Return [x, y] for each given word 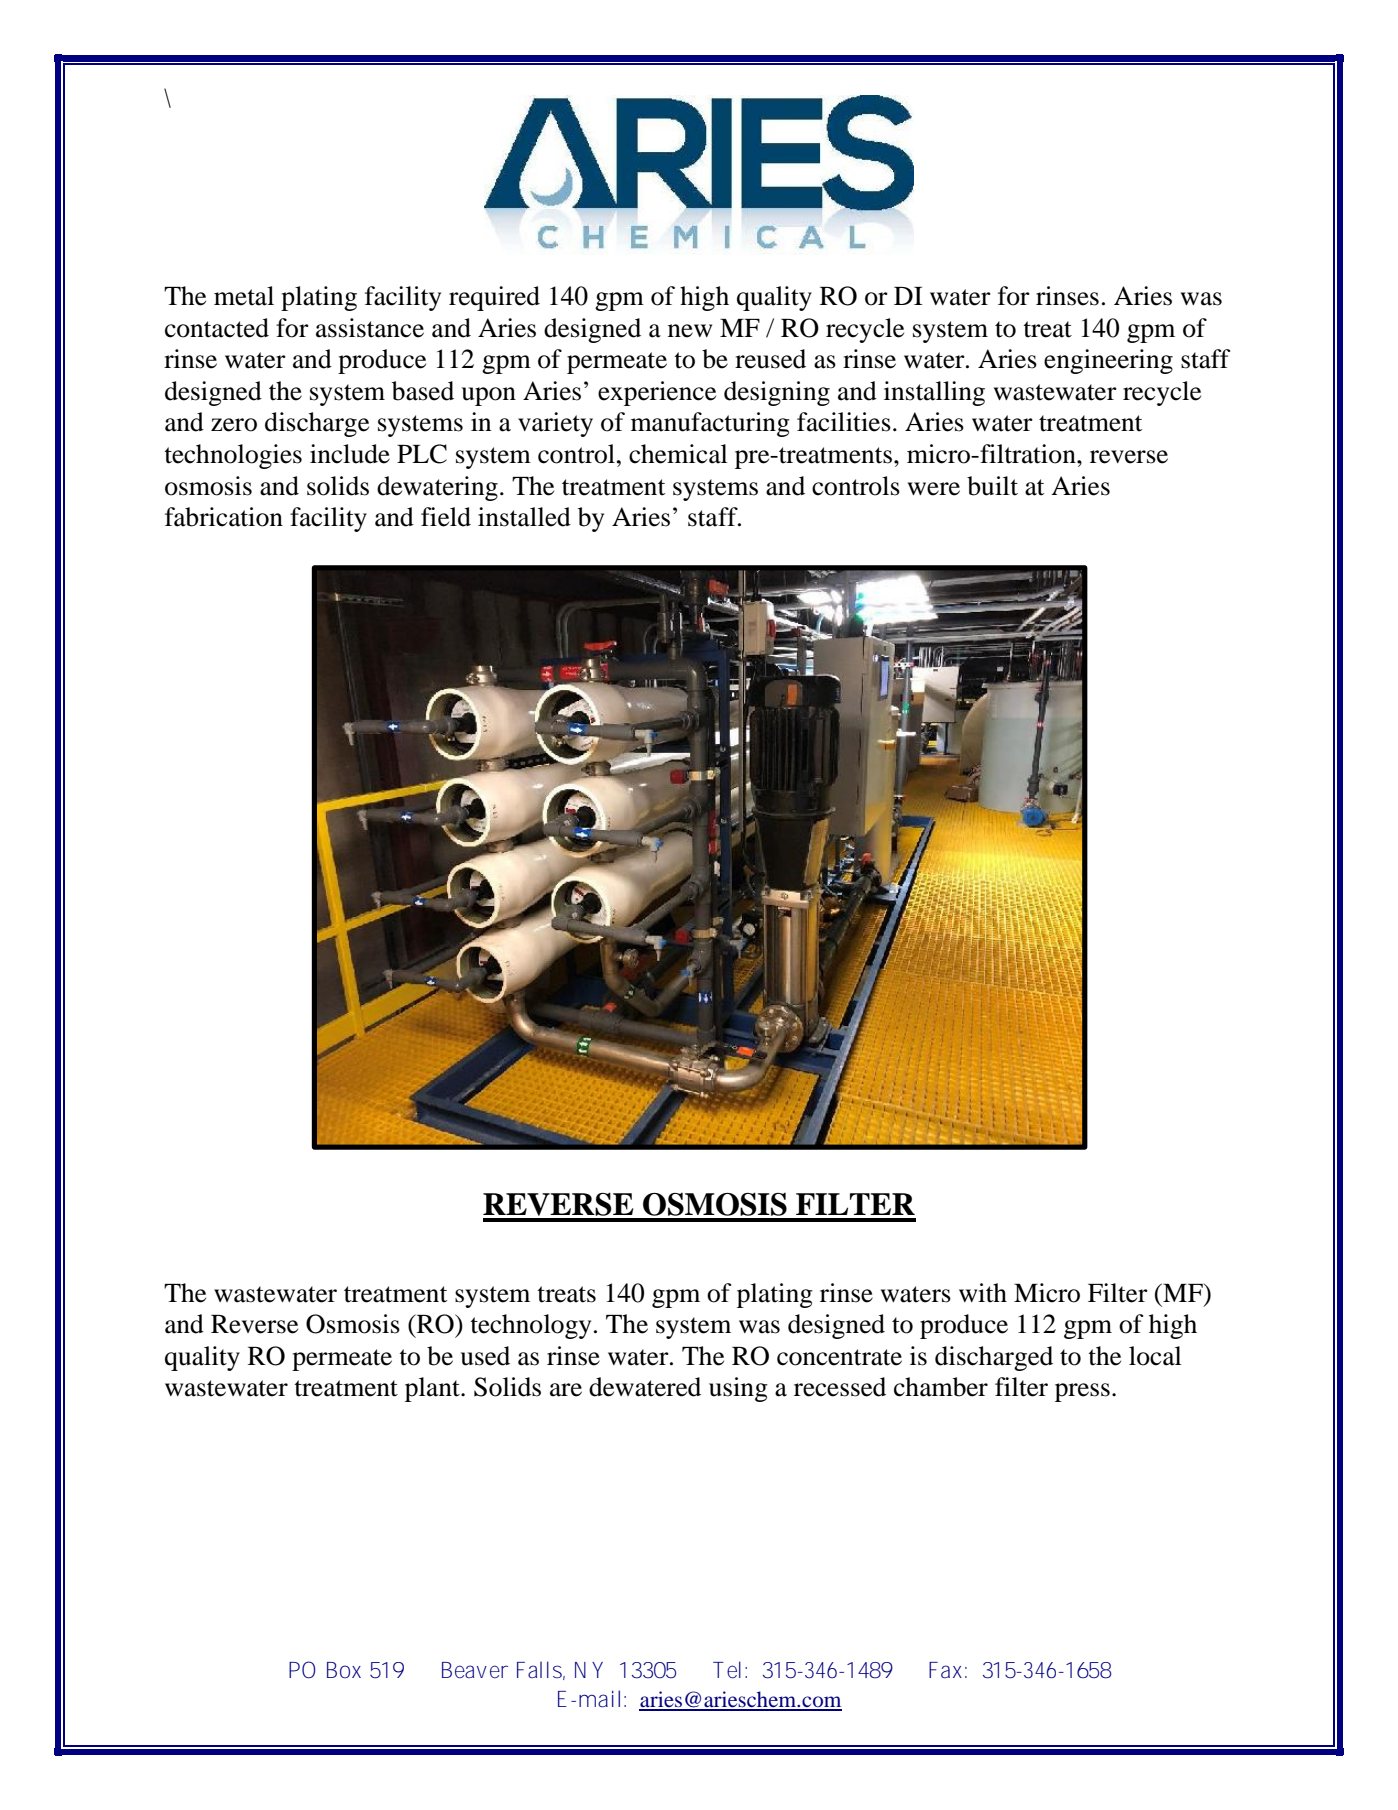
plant [433, 1389]
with [983, 1293]
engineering [1108, 361]
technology [530, 1326]
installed [524, 517]
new [690, 331]
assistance [370, 328]
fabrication [224, 517]
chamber [941, 1387]
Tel [727, 1670]
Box [344, 1670]
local [1155, 1356]
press [1082, 1392]
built [992, 486]
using [738, 1389]
